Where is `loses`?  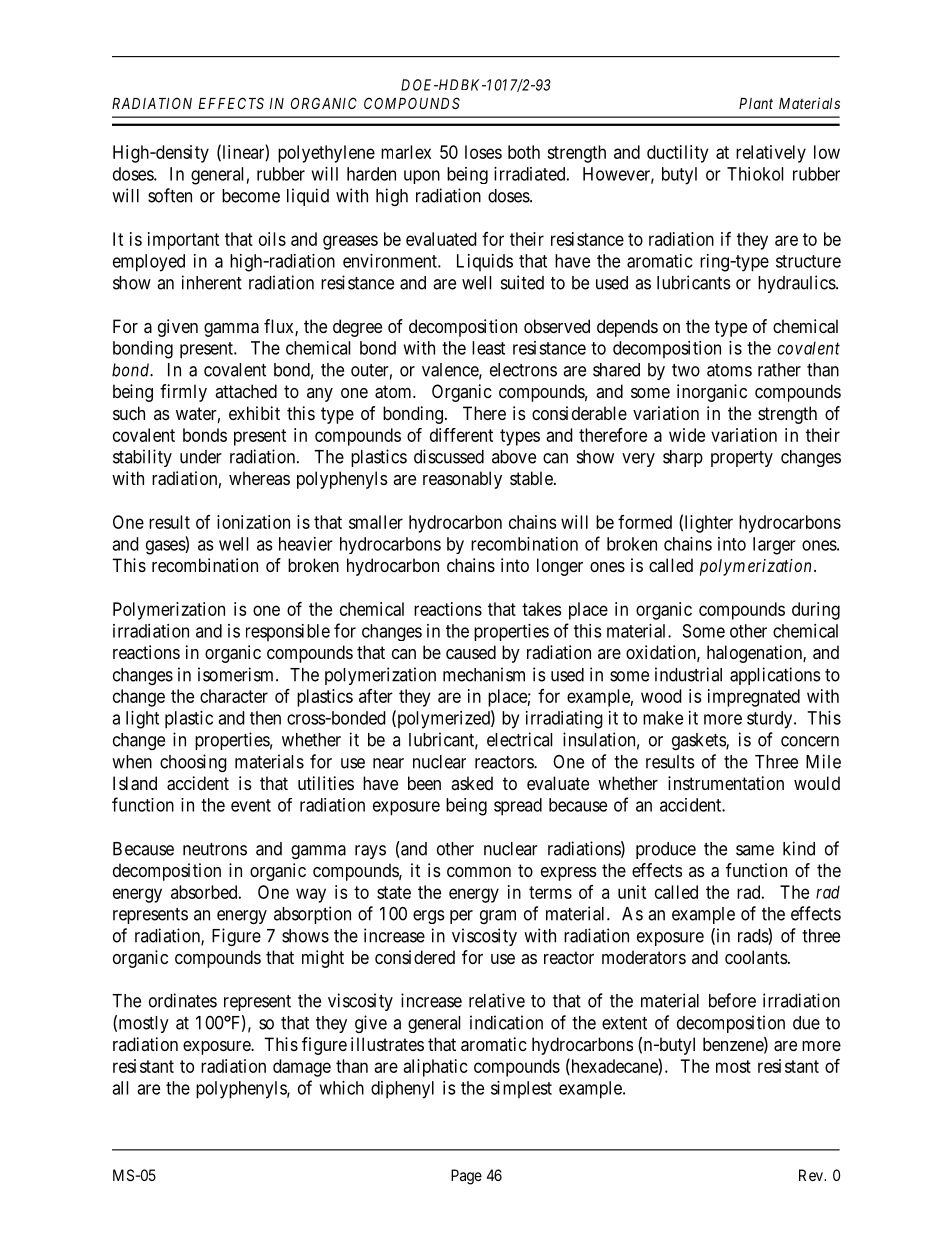 loses is located at coordinates (483, 152).
